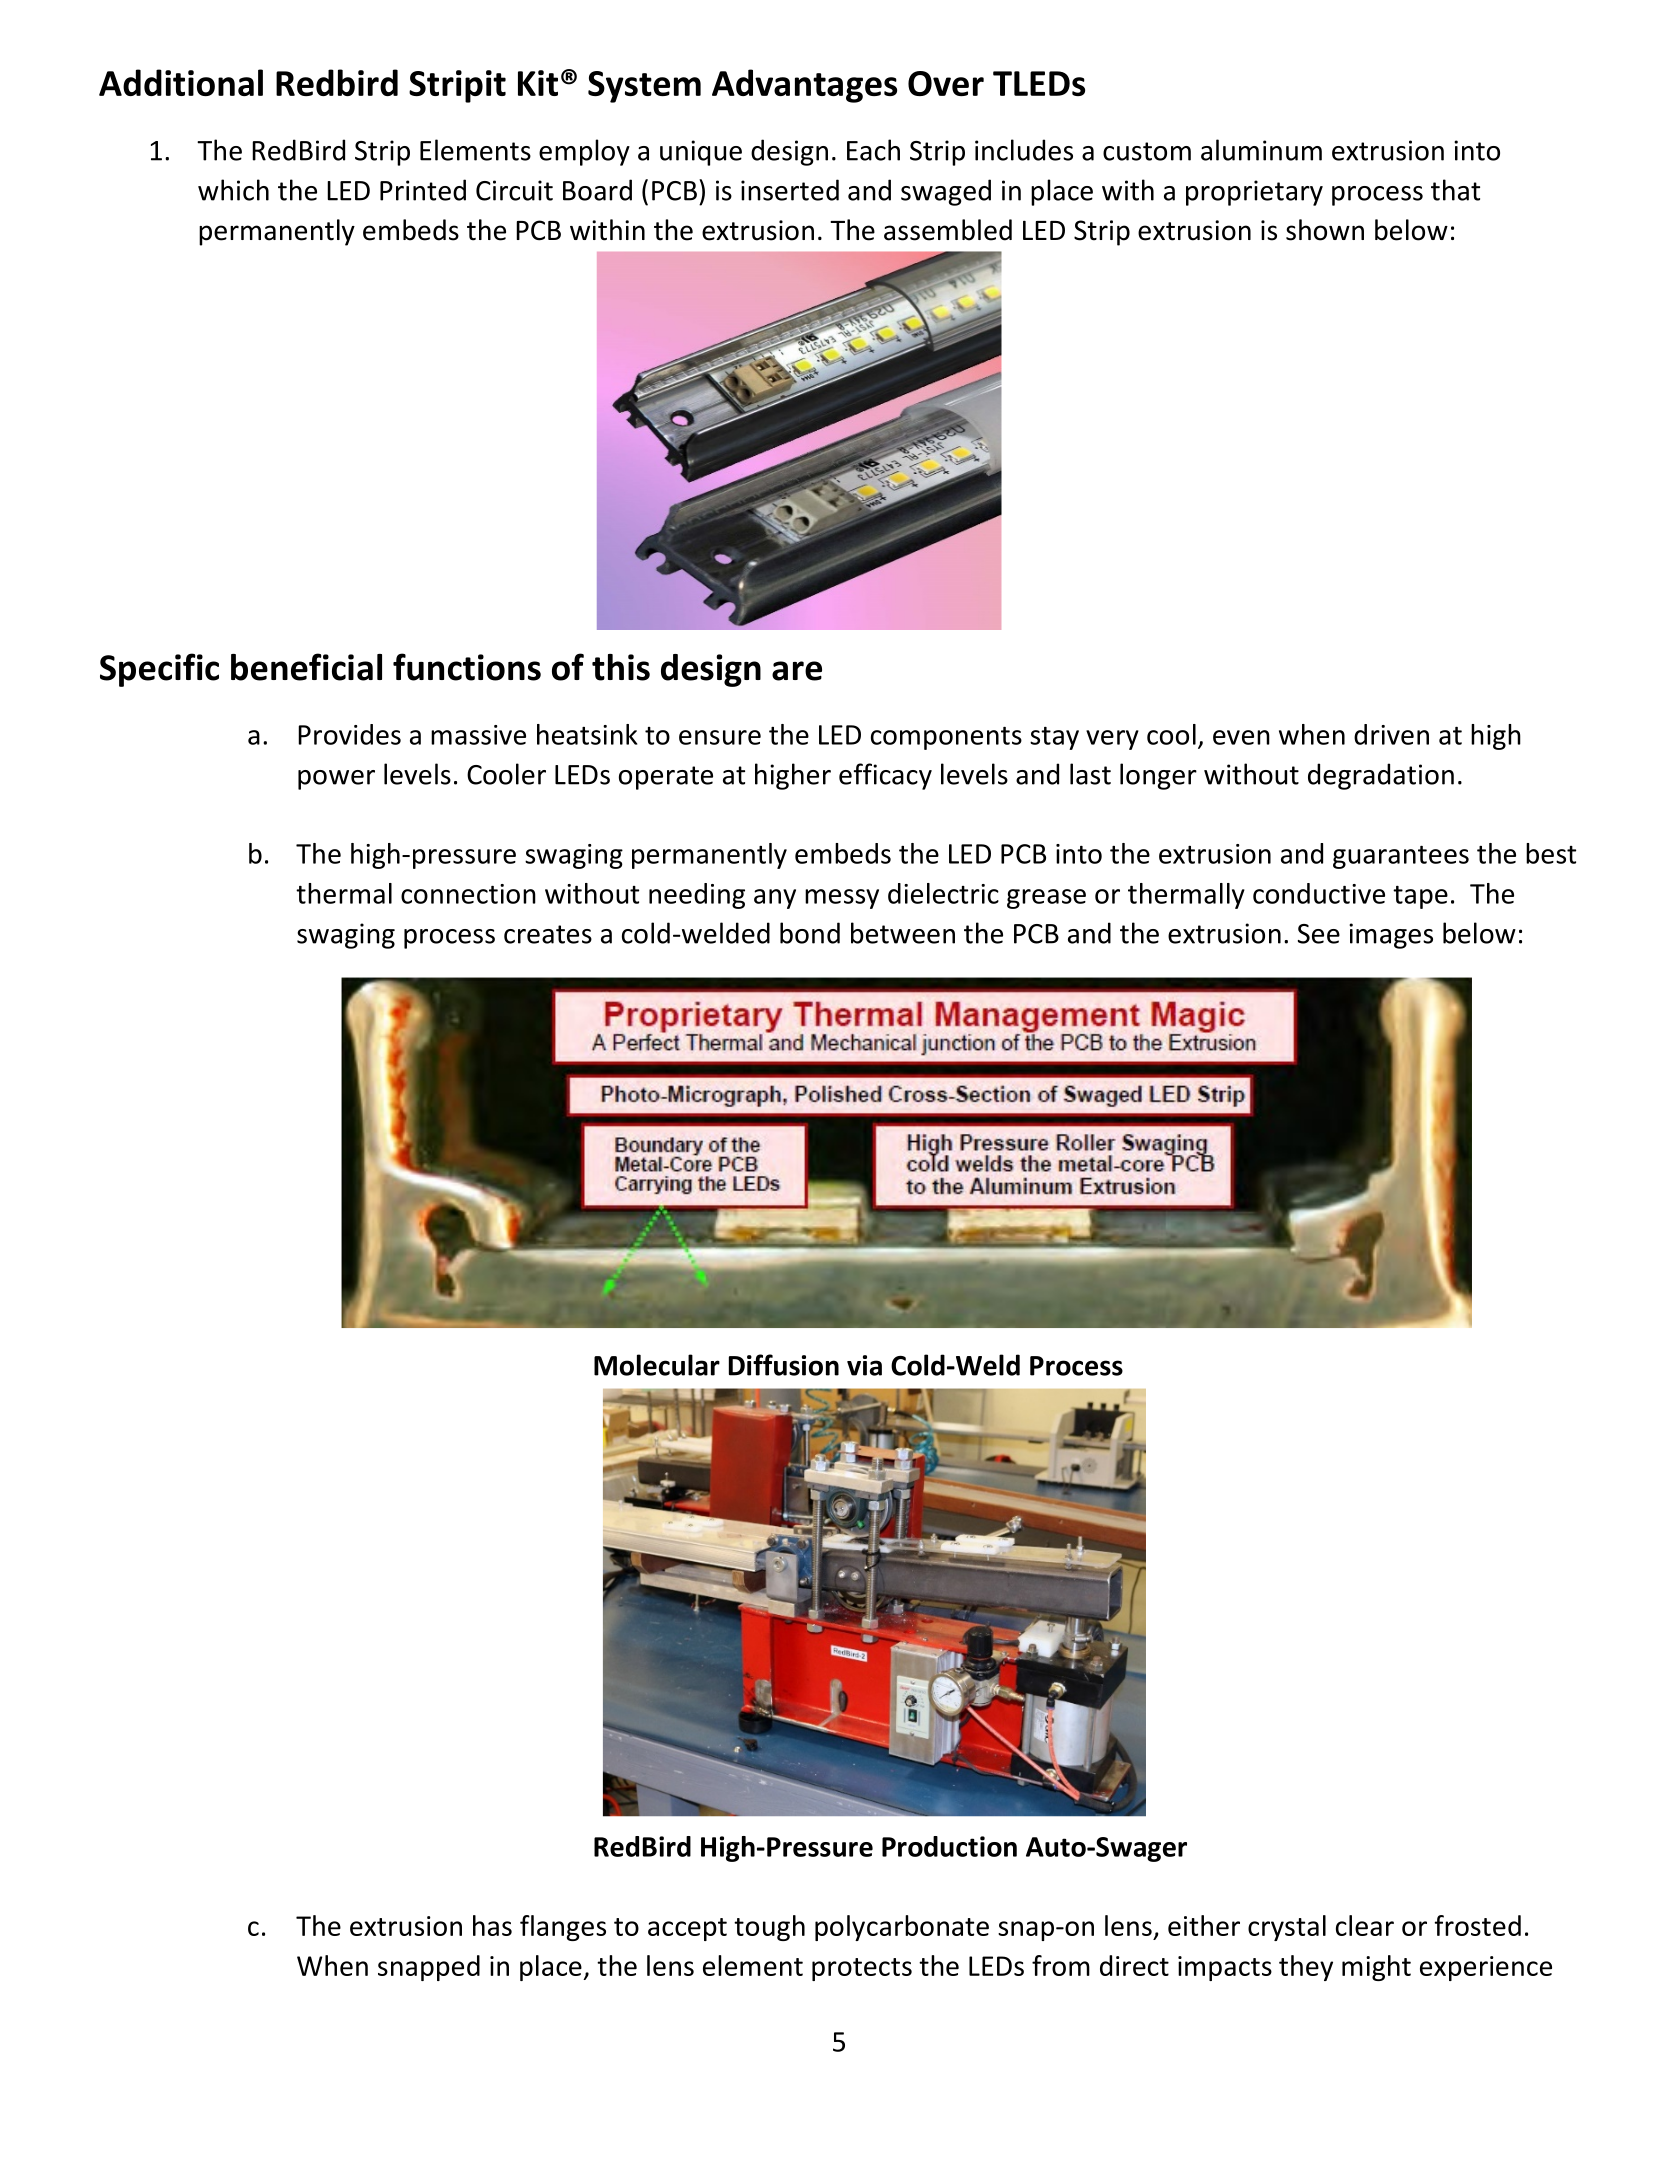  What do you see at coordinates (657, 1365) in the screenshot?
I see `Molecular` at bounding box center [657, 1365].
